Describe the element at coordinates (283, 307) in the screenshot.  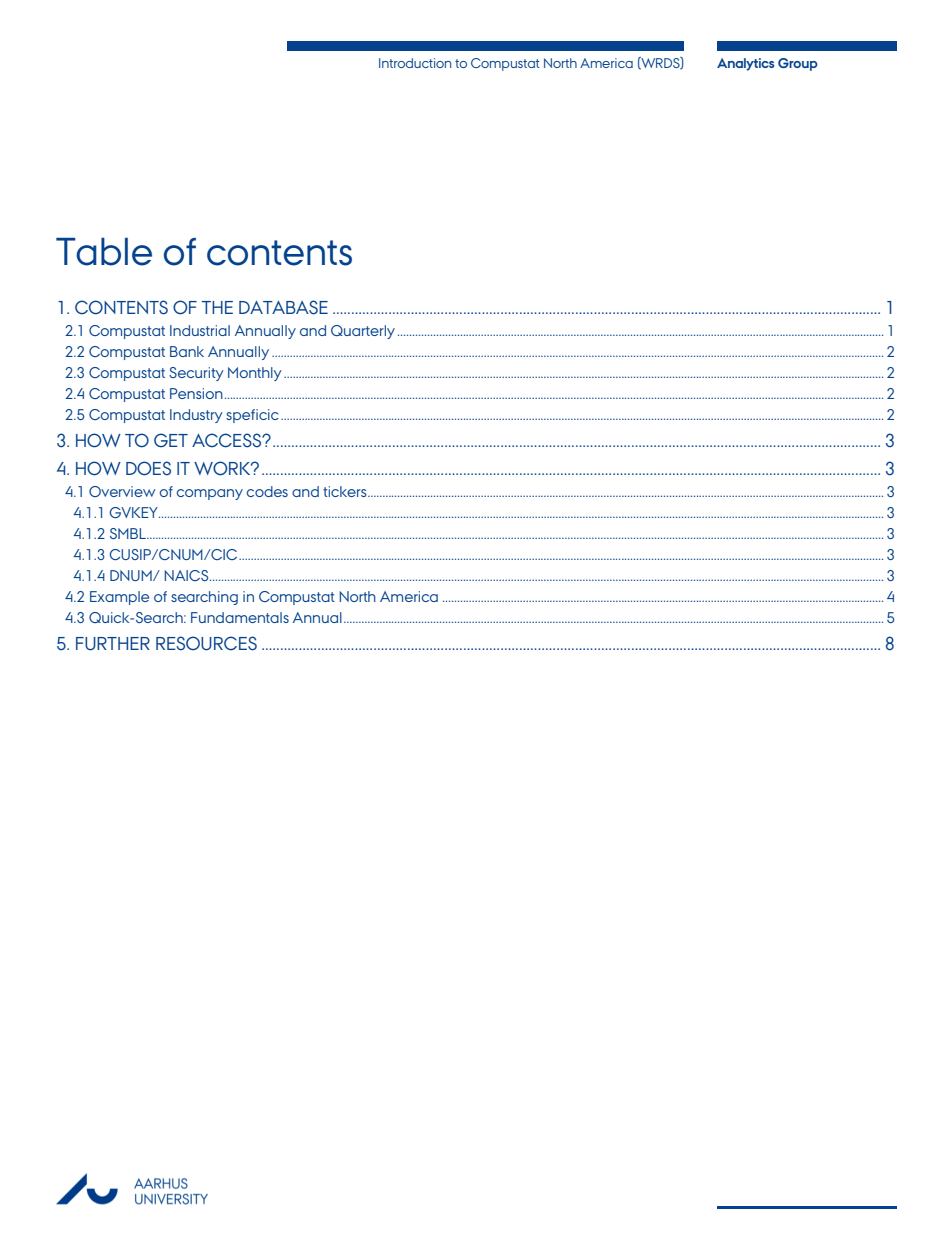
I see `DATABASE` at that location.
